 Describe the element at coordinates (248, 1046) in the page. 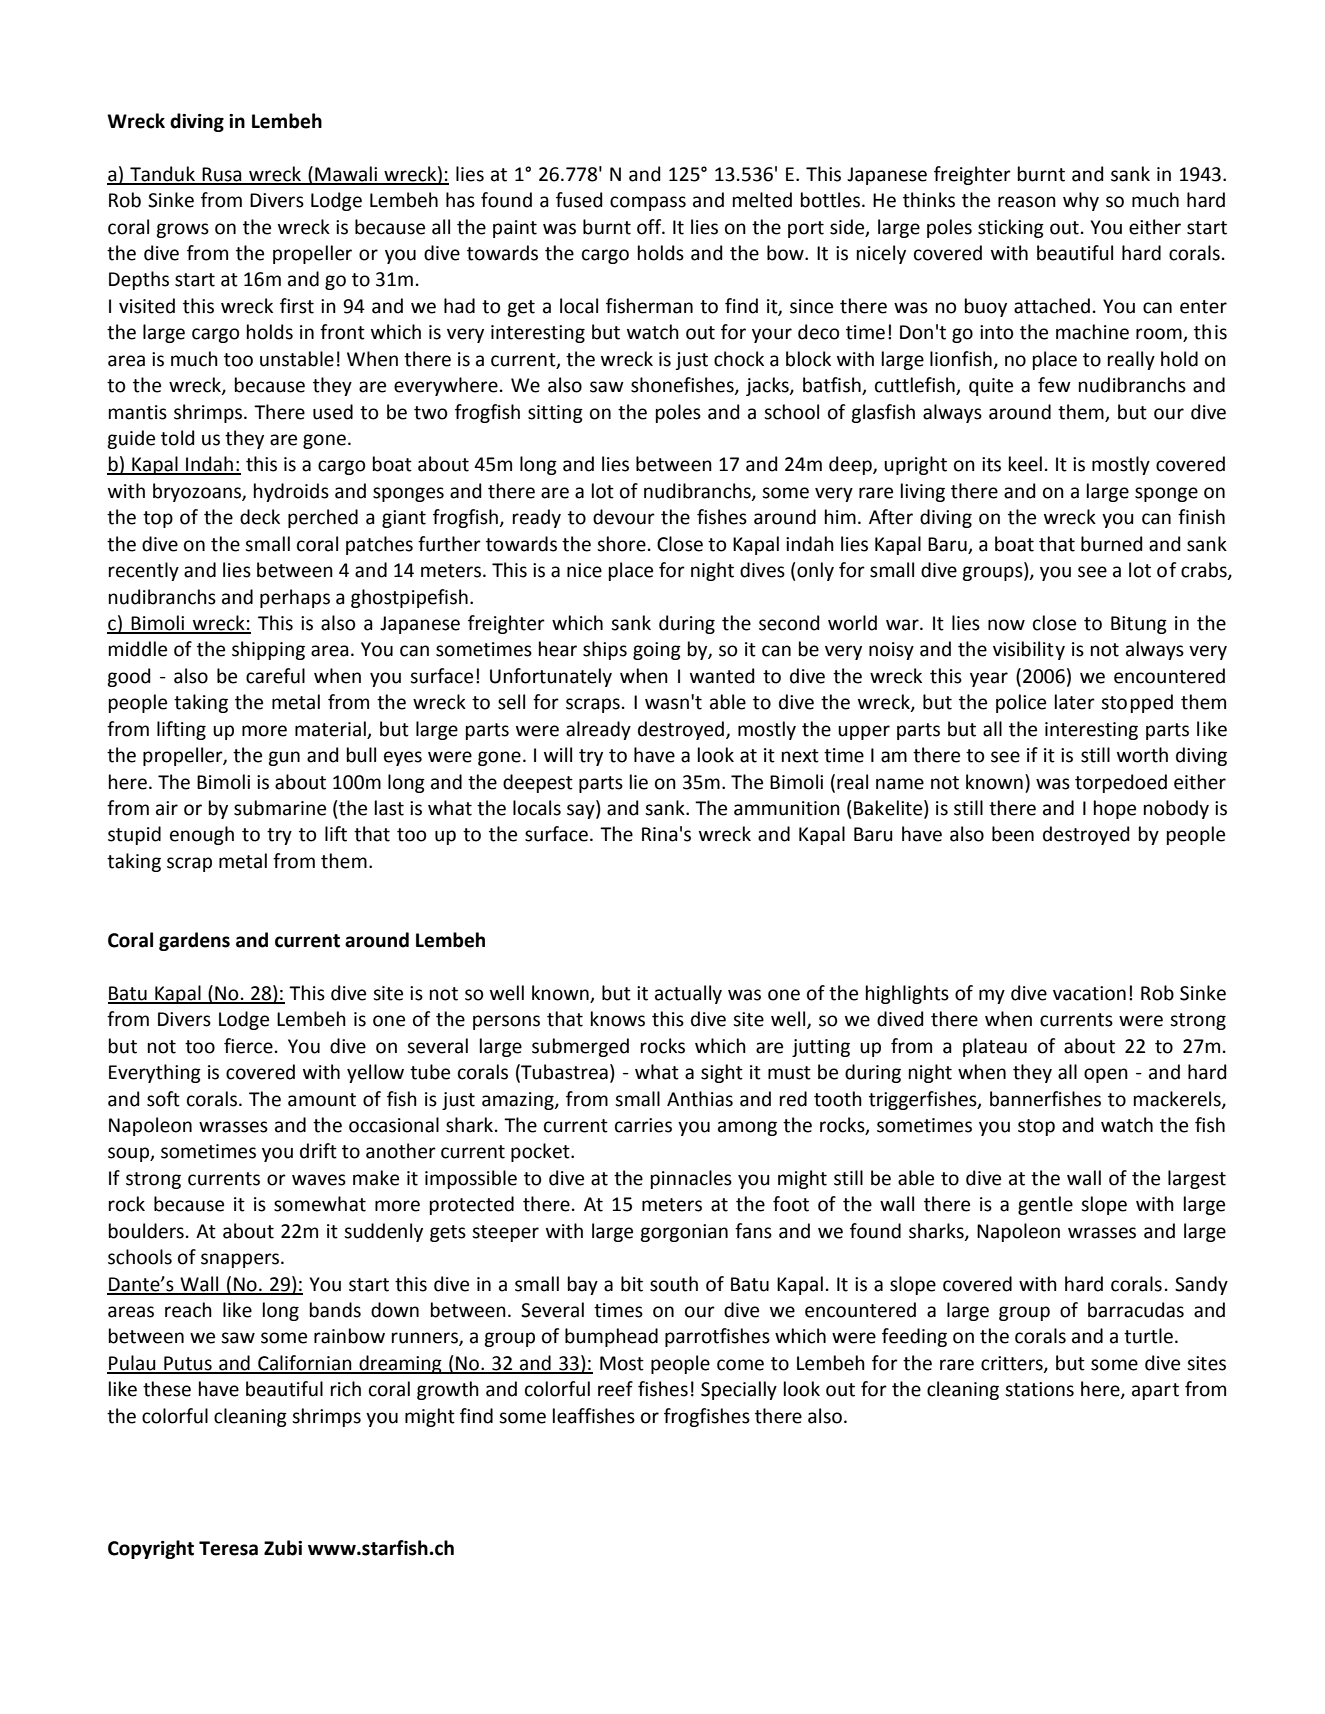

I see `fierce` at that location.
